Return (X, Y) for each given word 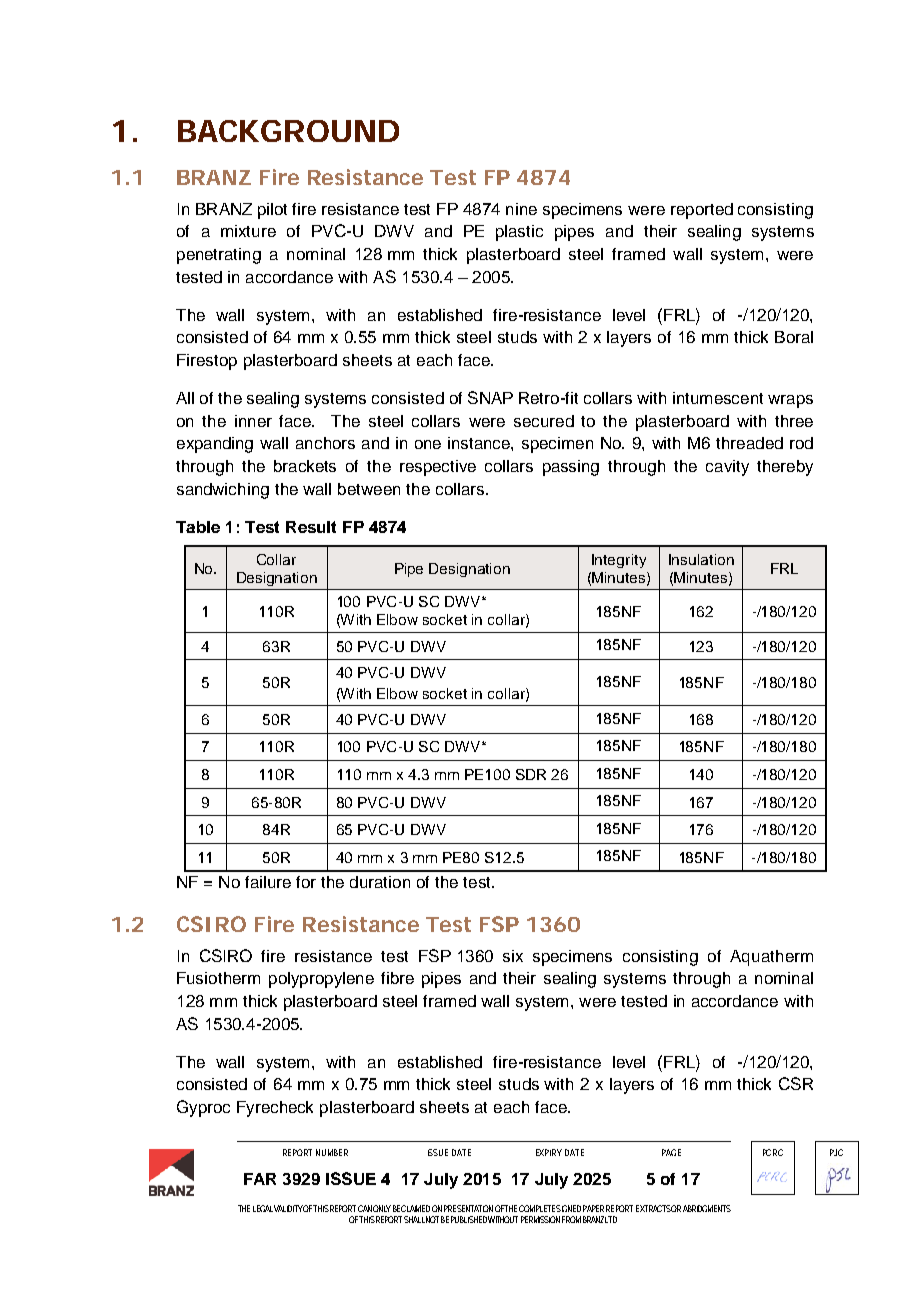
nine (521, 209)
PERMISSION (540, 1219)
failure (268, 882)
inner (253, 421)
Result (311, 527)
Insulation (701, 559)
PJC (836, 1152)
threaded (749, 443)
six (513, 956)
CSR (796, 1083)
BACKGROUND (288, 131)
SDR (531, 774)
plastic (519, 233)
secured (544, 421)
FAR (260, 1179)
